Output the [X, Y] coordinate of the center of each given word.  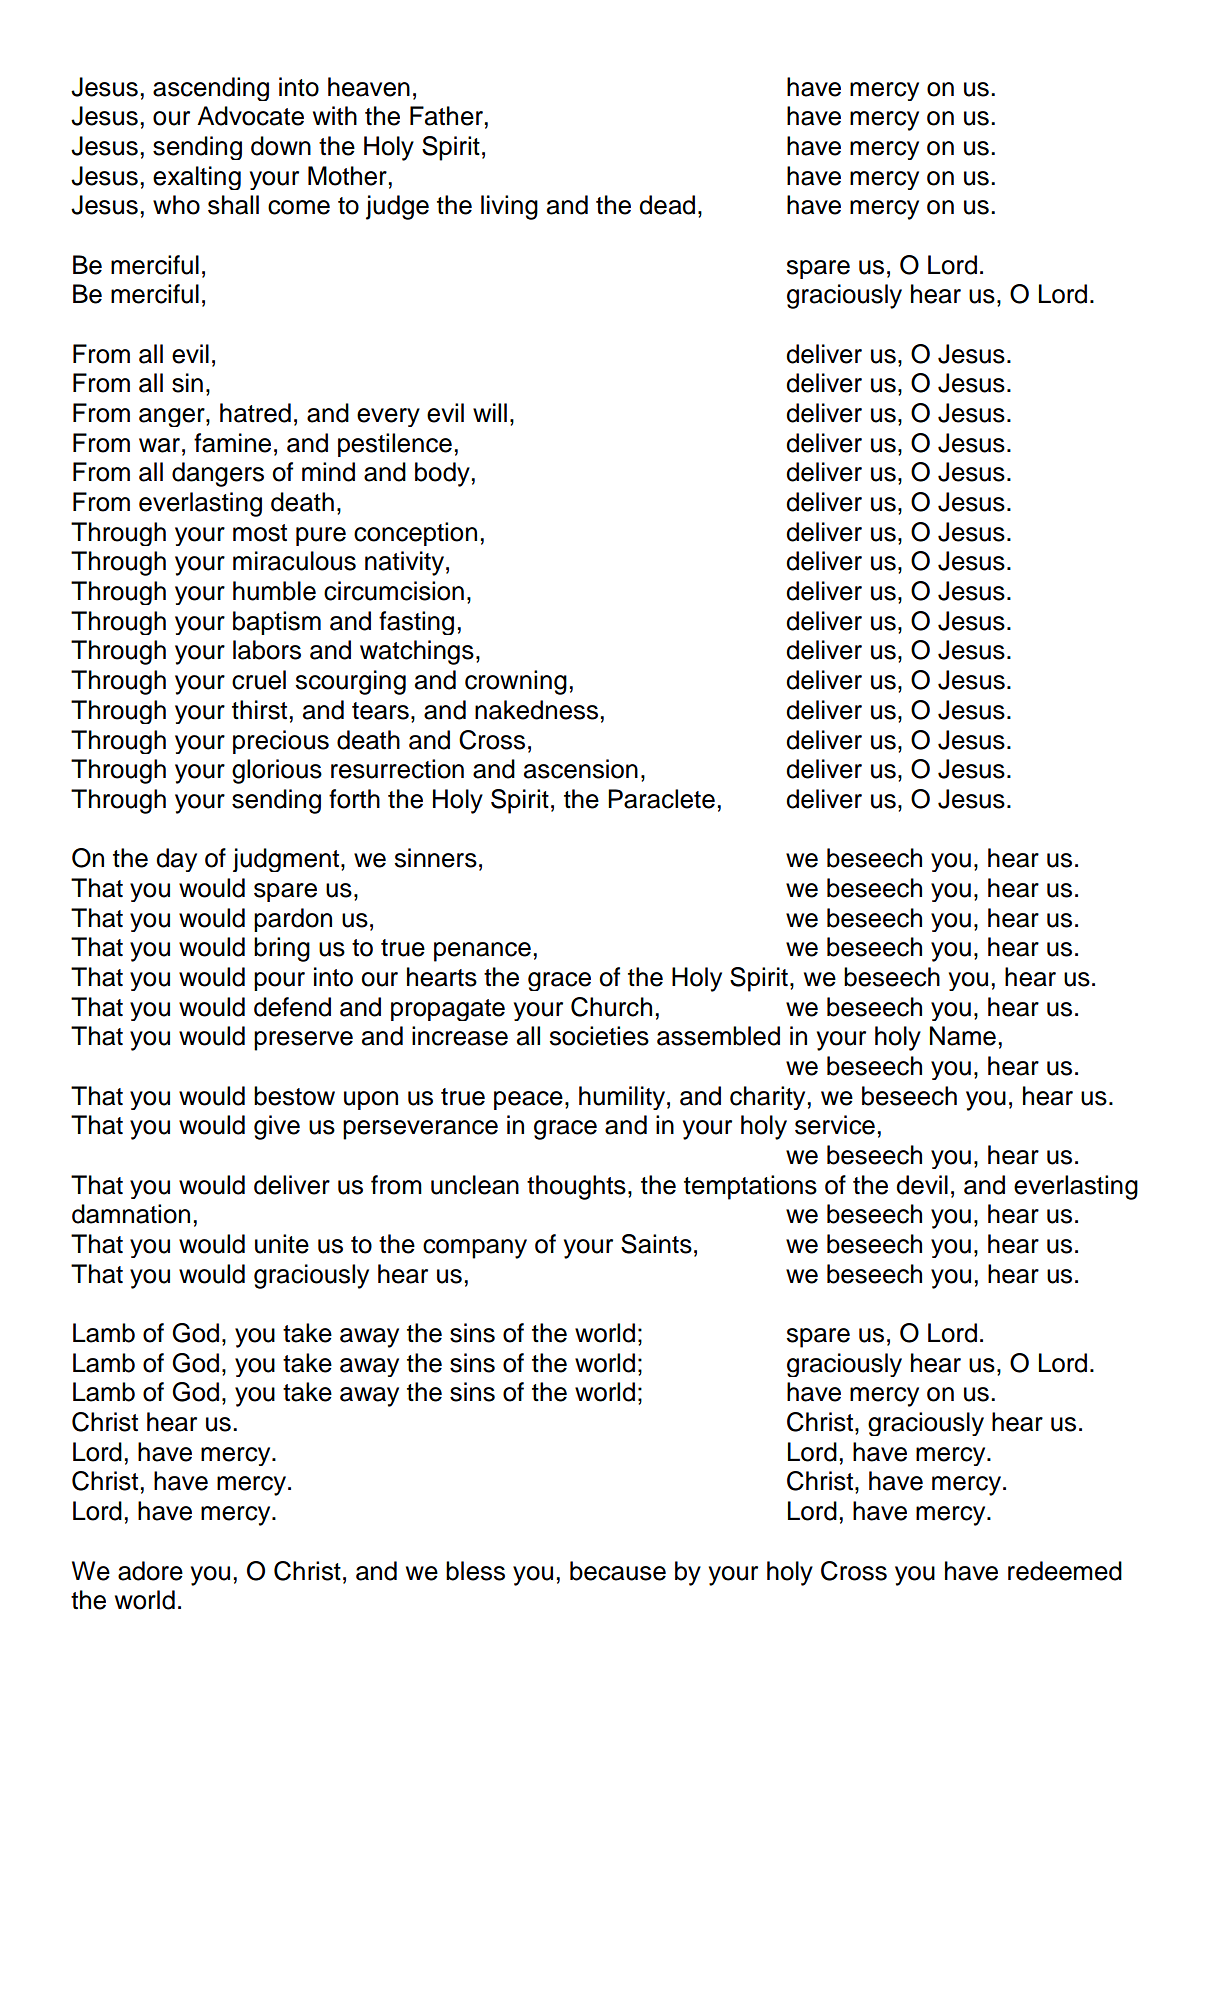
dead [667, 205]
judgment [287, 860]
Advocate [250, 116]
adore [150, 1571]
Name [963, 1036]
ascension [581, 769]
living [509, 207]
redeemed [1065, 1571]
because [618, 1571]
